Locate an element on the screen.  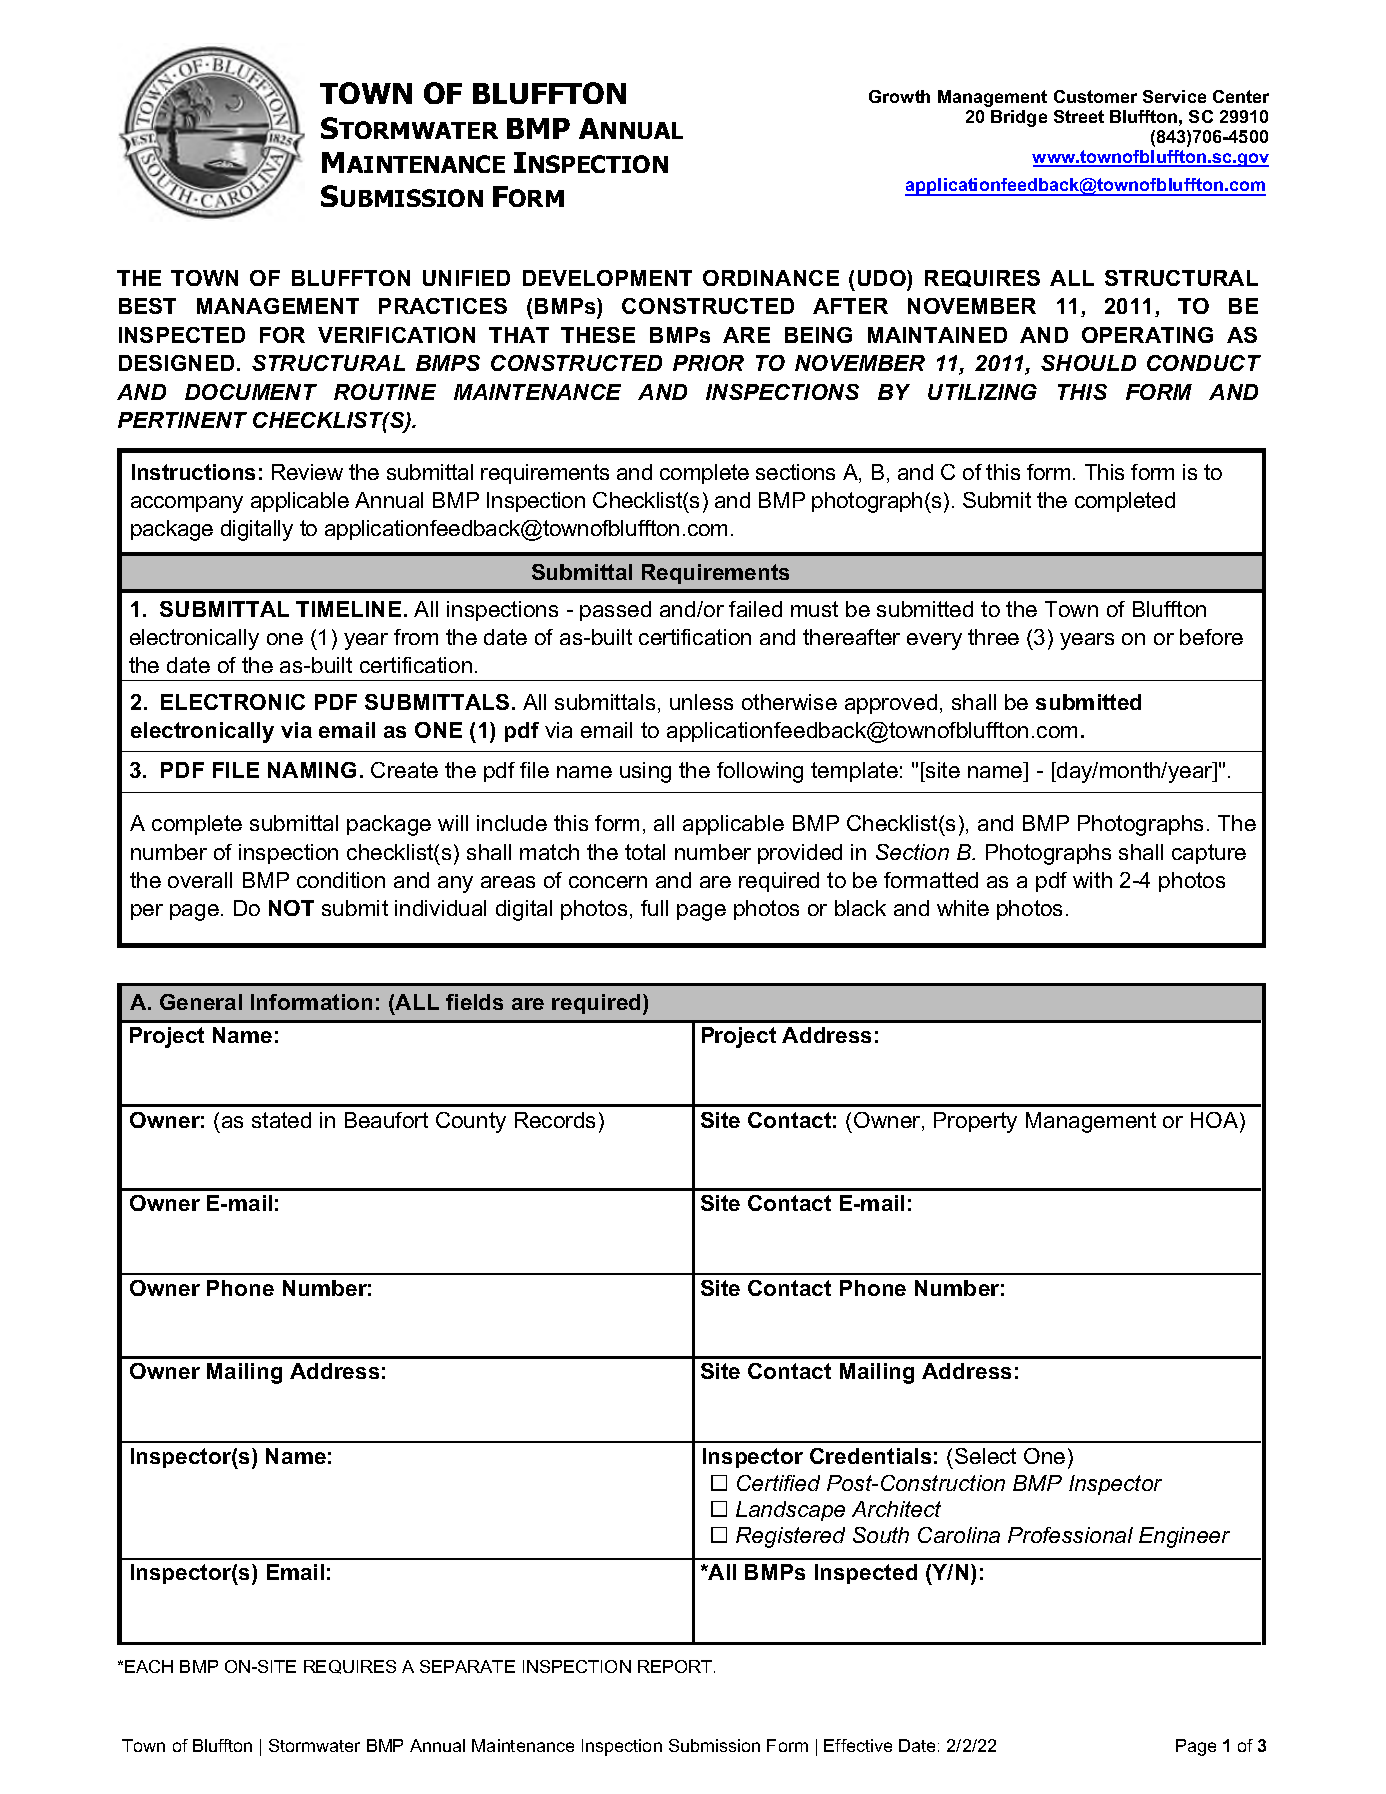
EACH is located at coordinates (149, 1666).
